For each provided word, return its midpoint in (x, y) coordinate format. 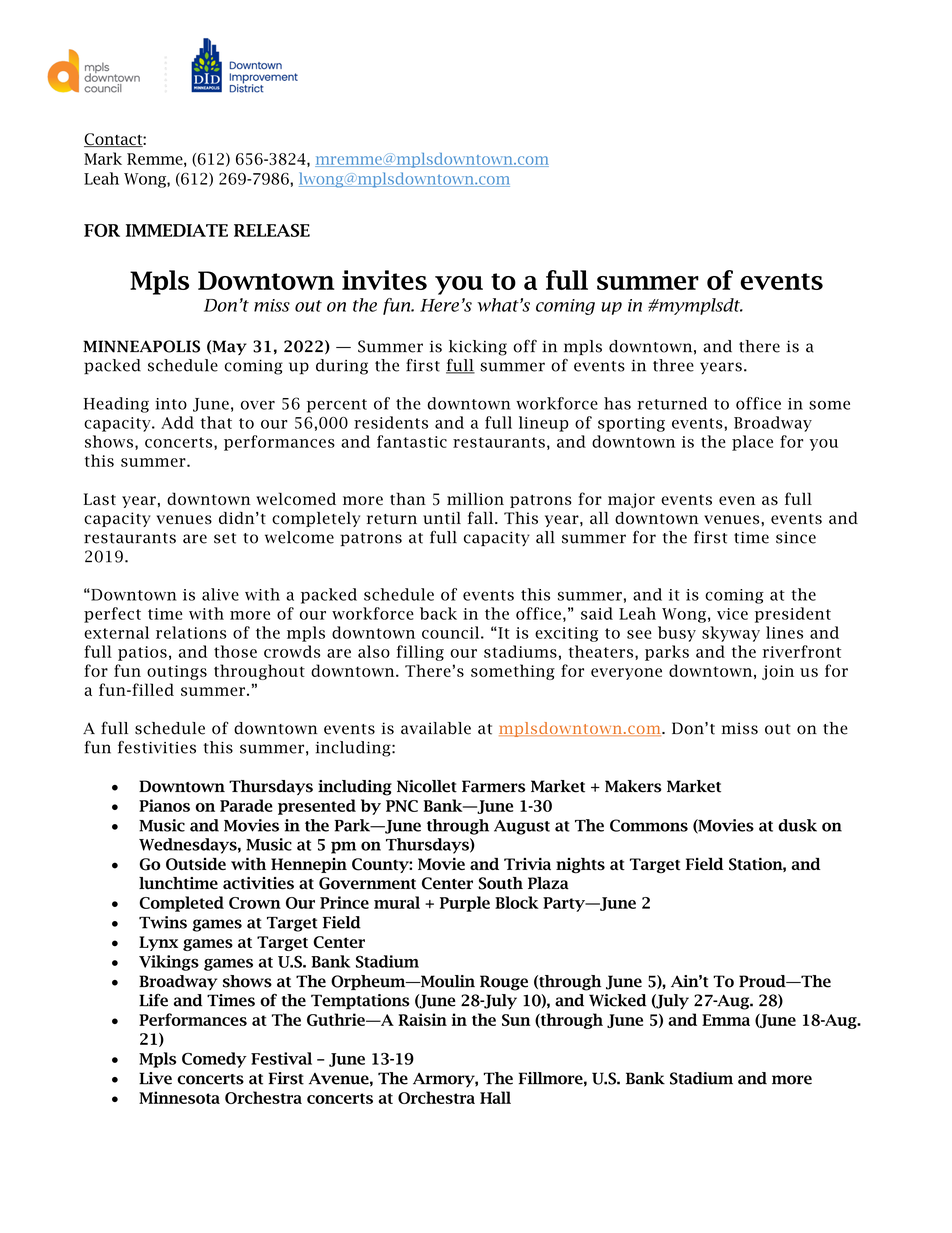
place (752, 443)
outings (177, 672)
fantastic (412, 441)
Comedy (214, 1060)
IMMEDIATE (177, 230)
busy (677, 634)
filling (420, 653)
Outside (196, 864)
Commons (649, 825)
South (501, 883)
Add (177, 422)
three (673, 365)
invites (384, 280)
